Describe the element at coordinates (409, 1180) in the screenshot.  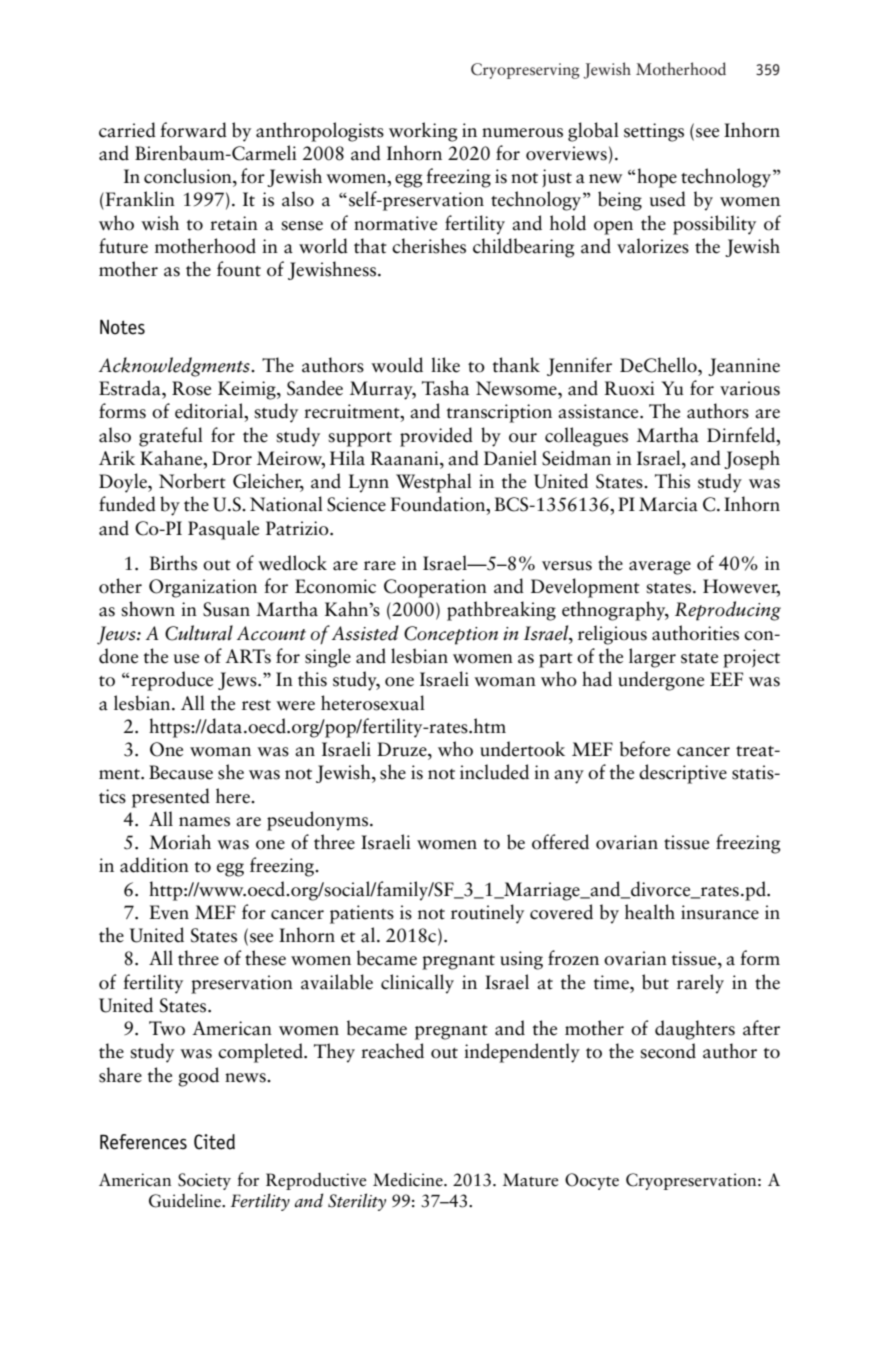
I see `Medicine` at that location.
